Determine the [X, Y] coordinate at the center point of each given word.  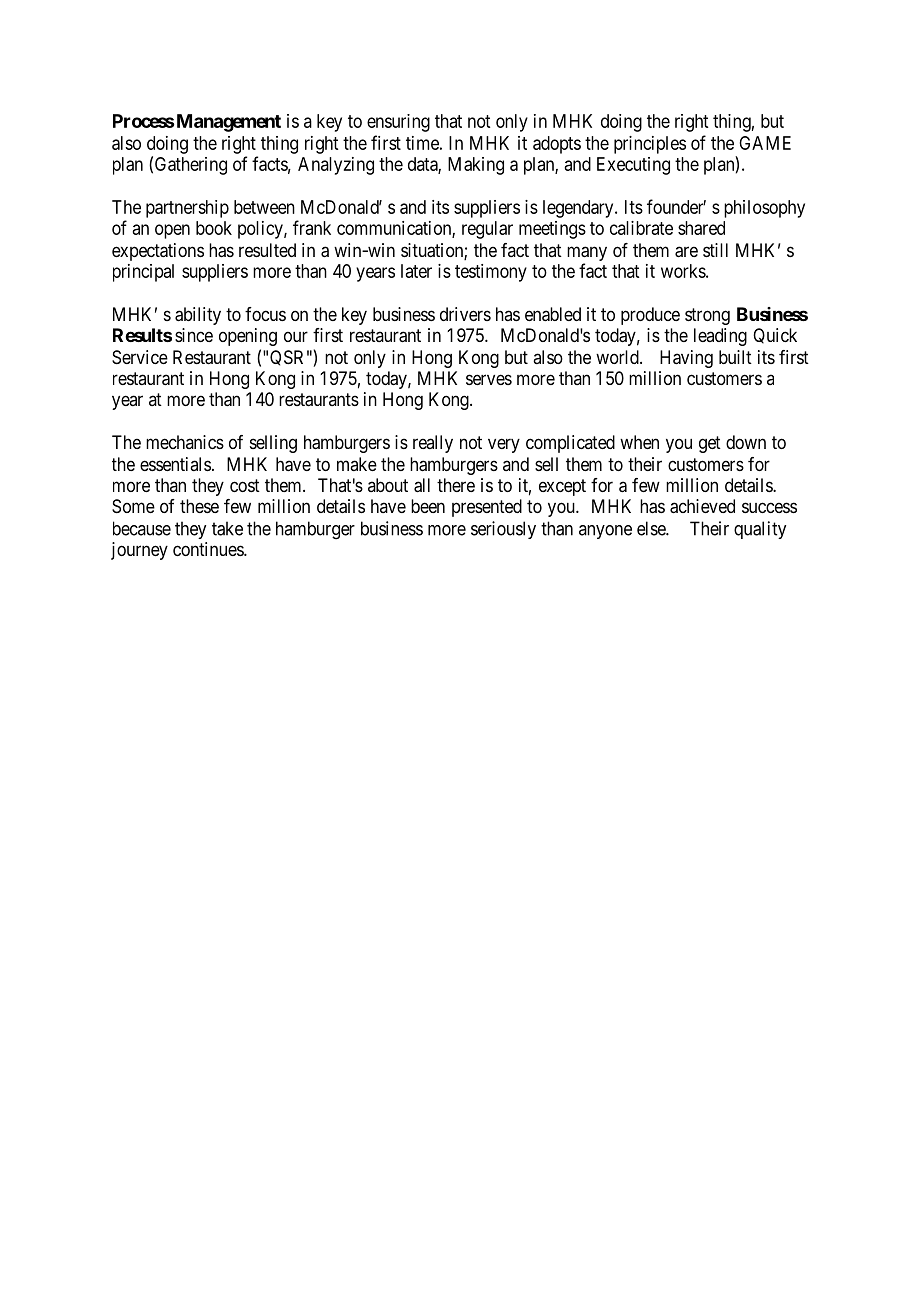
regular [487, 230]
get [710, 444]
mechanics [185, 442]
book [214, 228]
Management [229, 123]
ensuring [398, 123]
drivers [465, 314]
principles [650, 145]
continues [209, 549]
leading [720, 337]
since [194, 335]
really [433, 444]
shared [701, 228]
